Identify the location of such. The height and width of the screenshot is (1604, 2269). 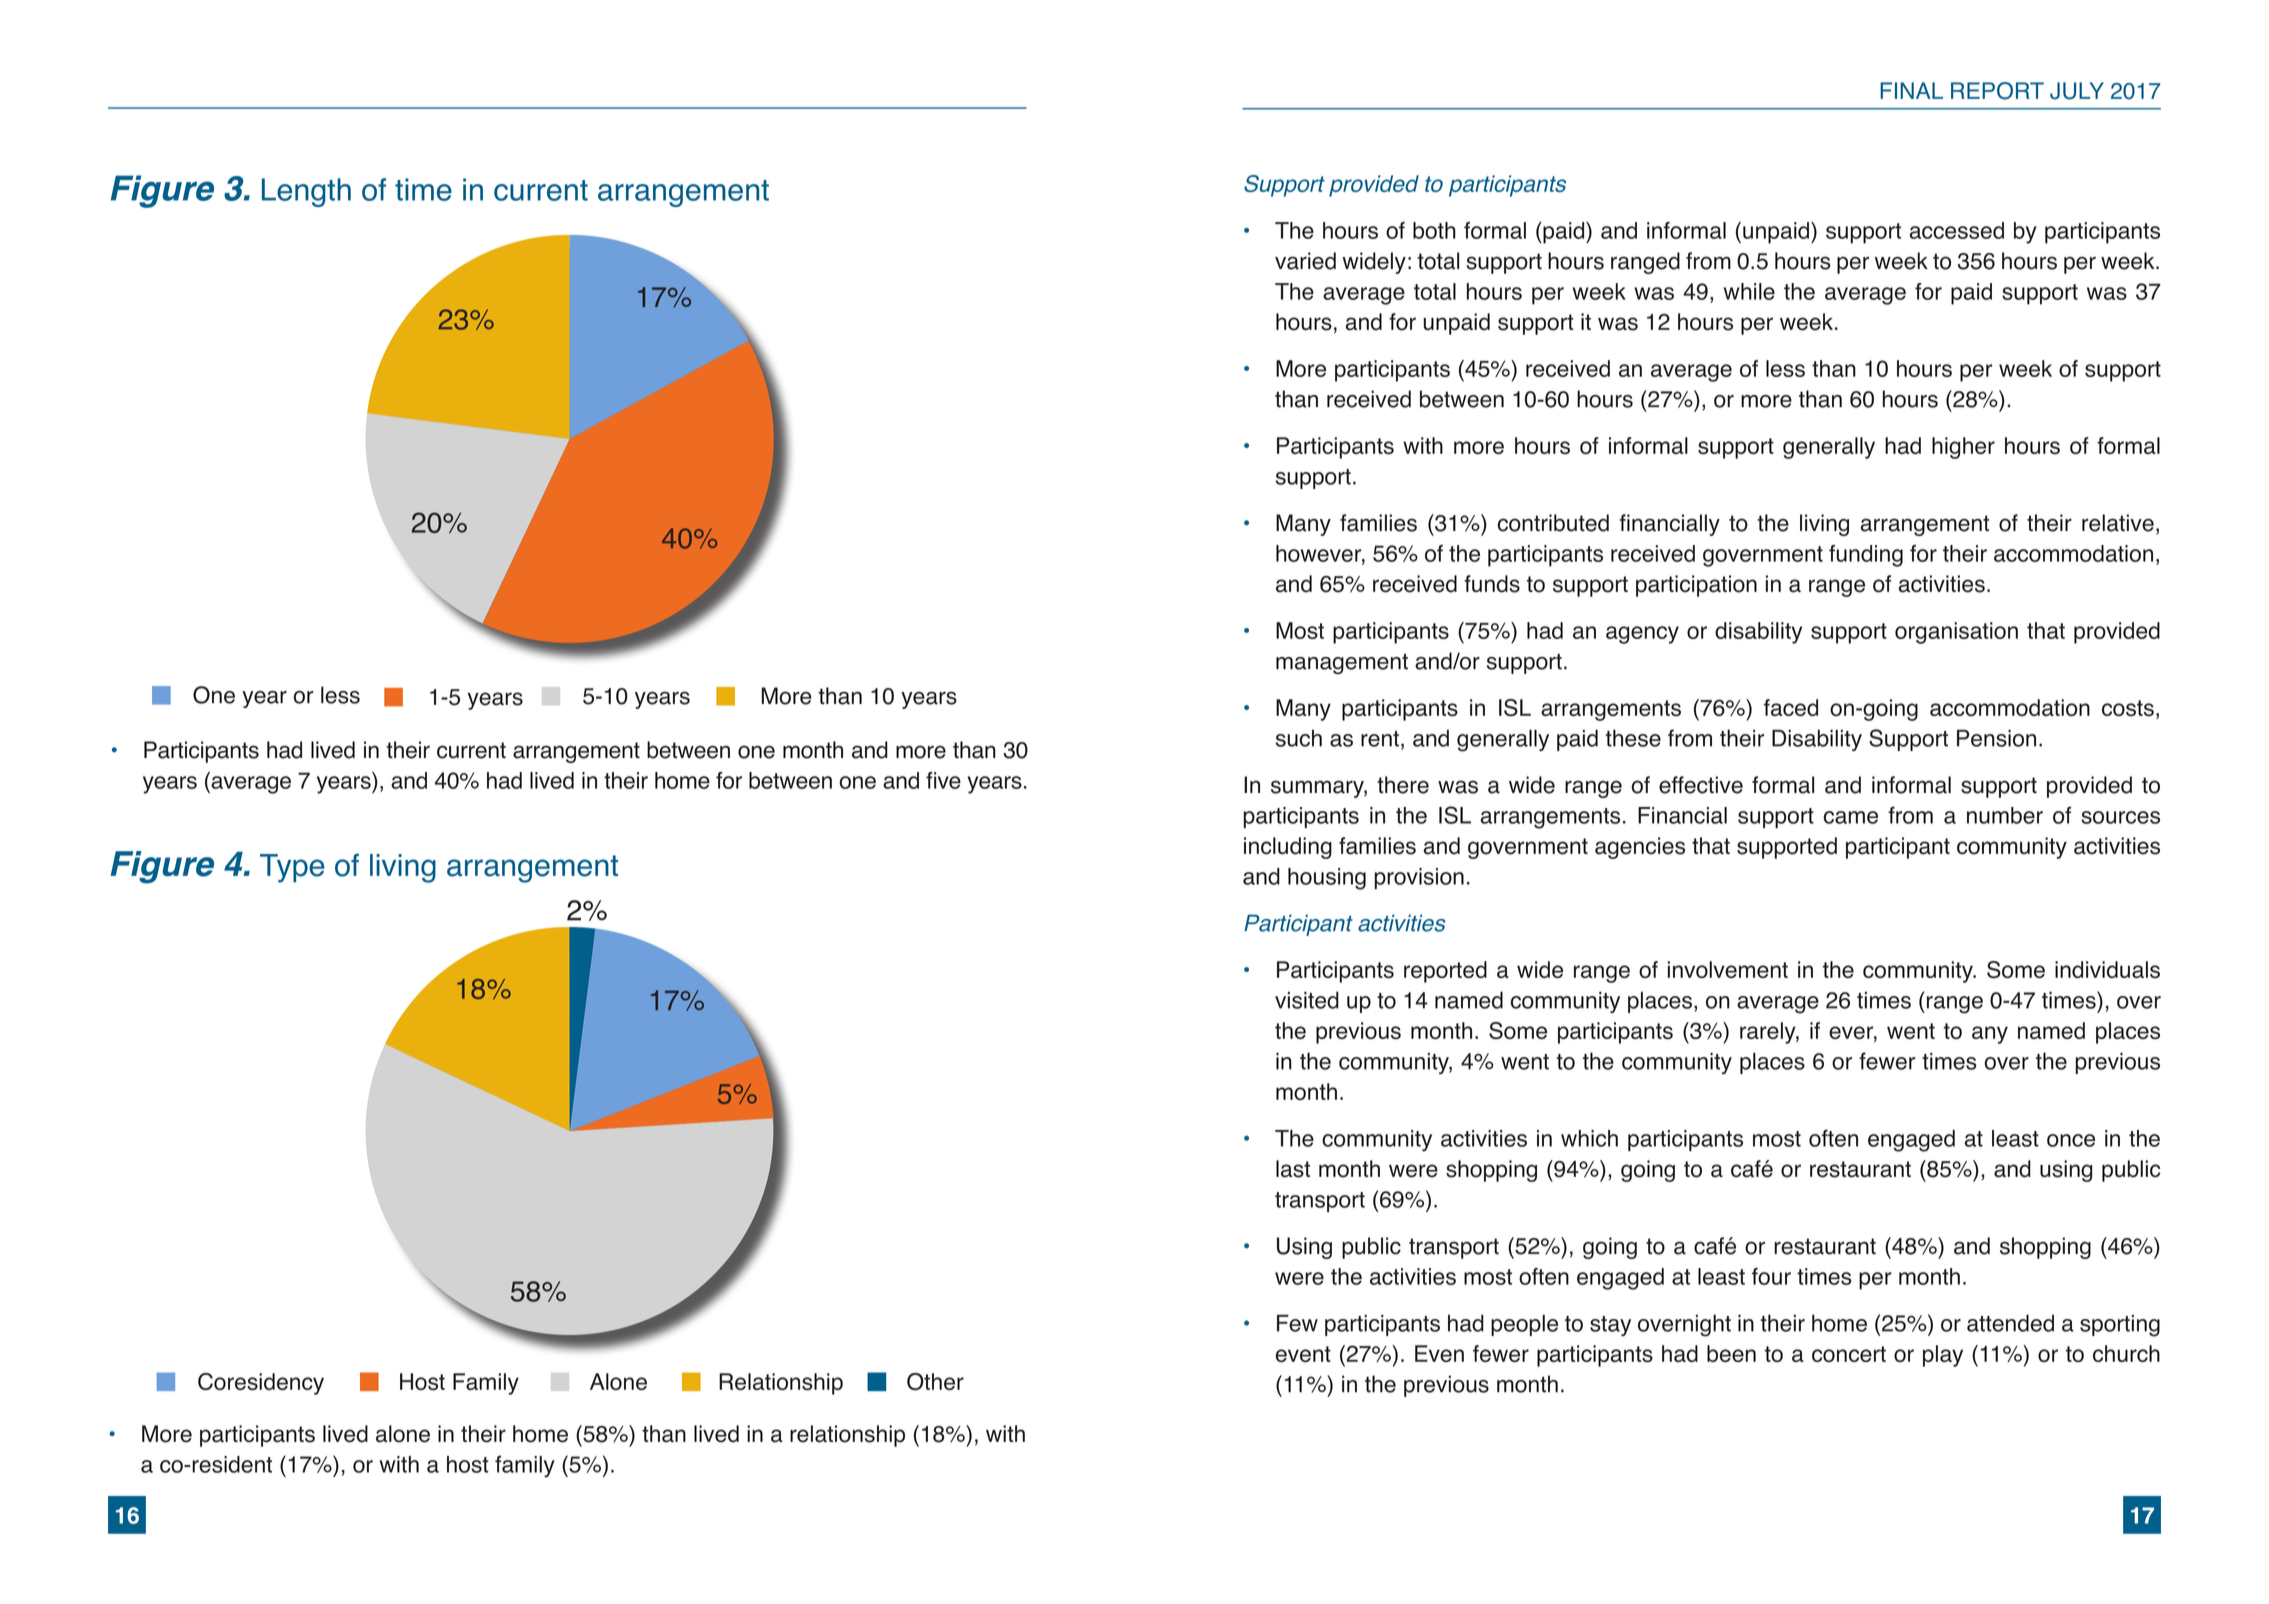
(1299, 738).
